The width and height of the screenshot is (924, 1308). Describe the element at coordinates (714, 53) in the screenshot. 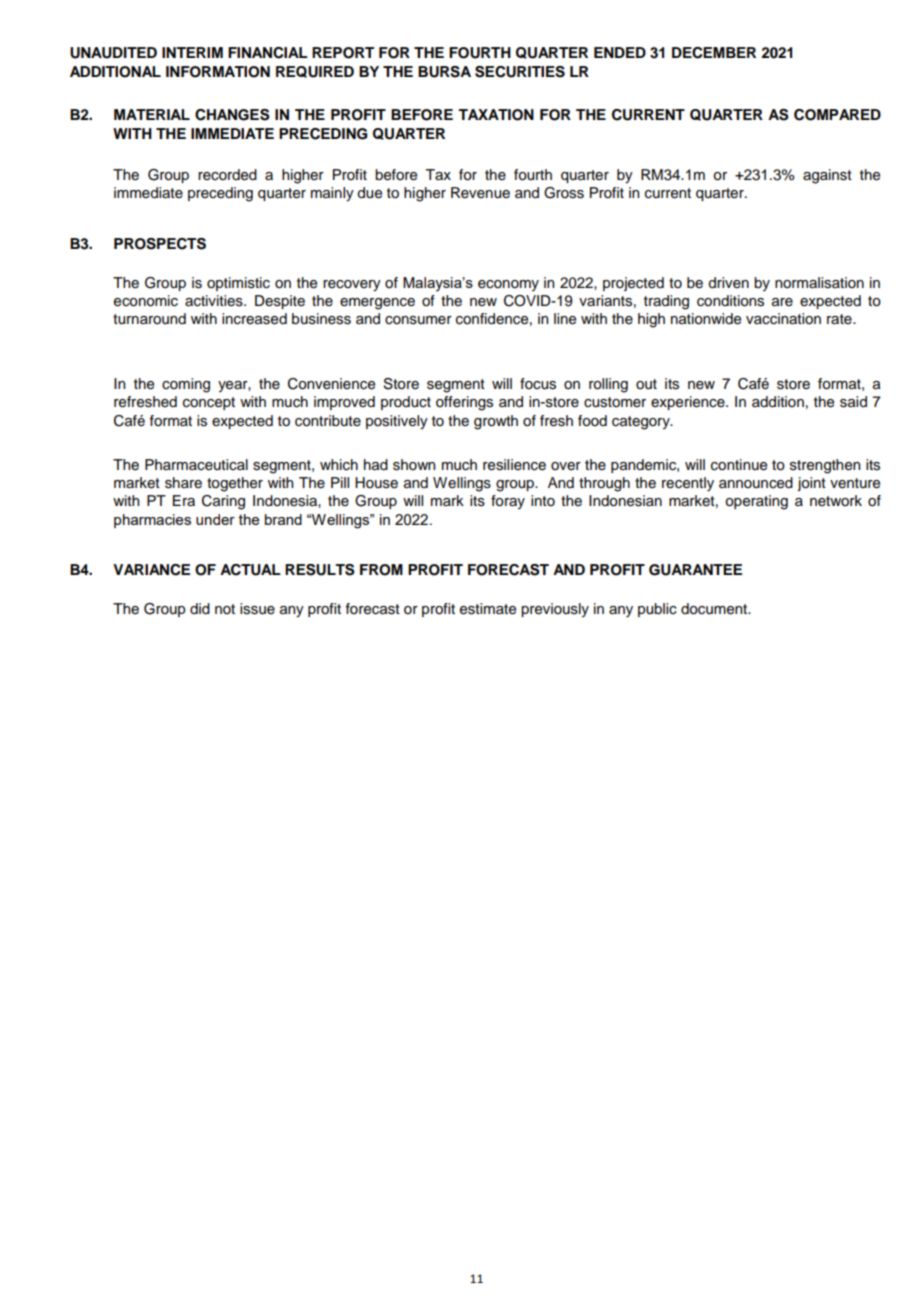

I see `DECEMBER` at that location.
